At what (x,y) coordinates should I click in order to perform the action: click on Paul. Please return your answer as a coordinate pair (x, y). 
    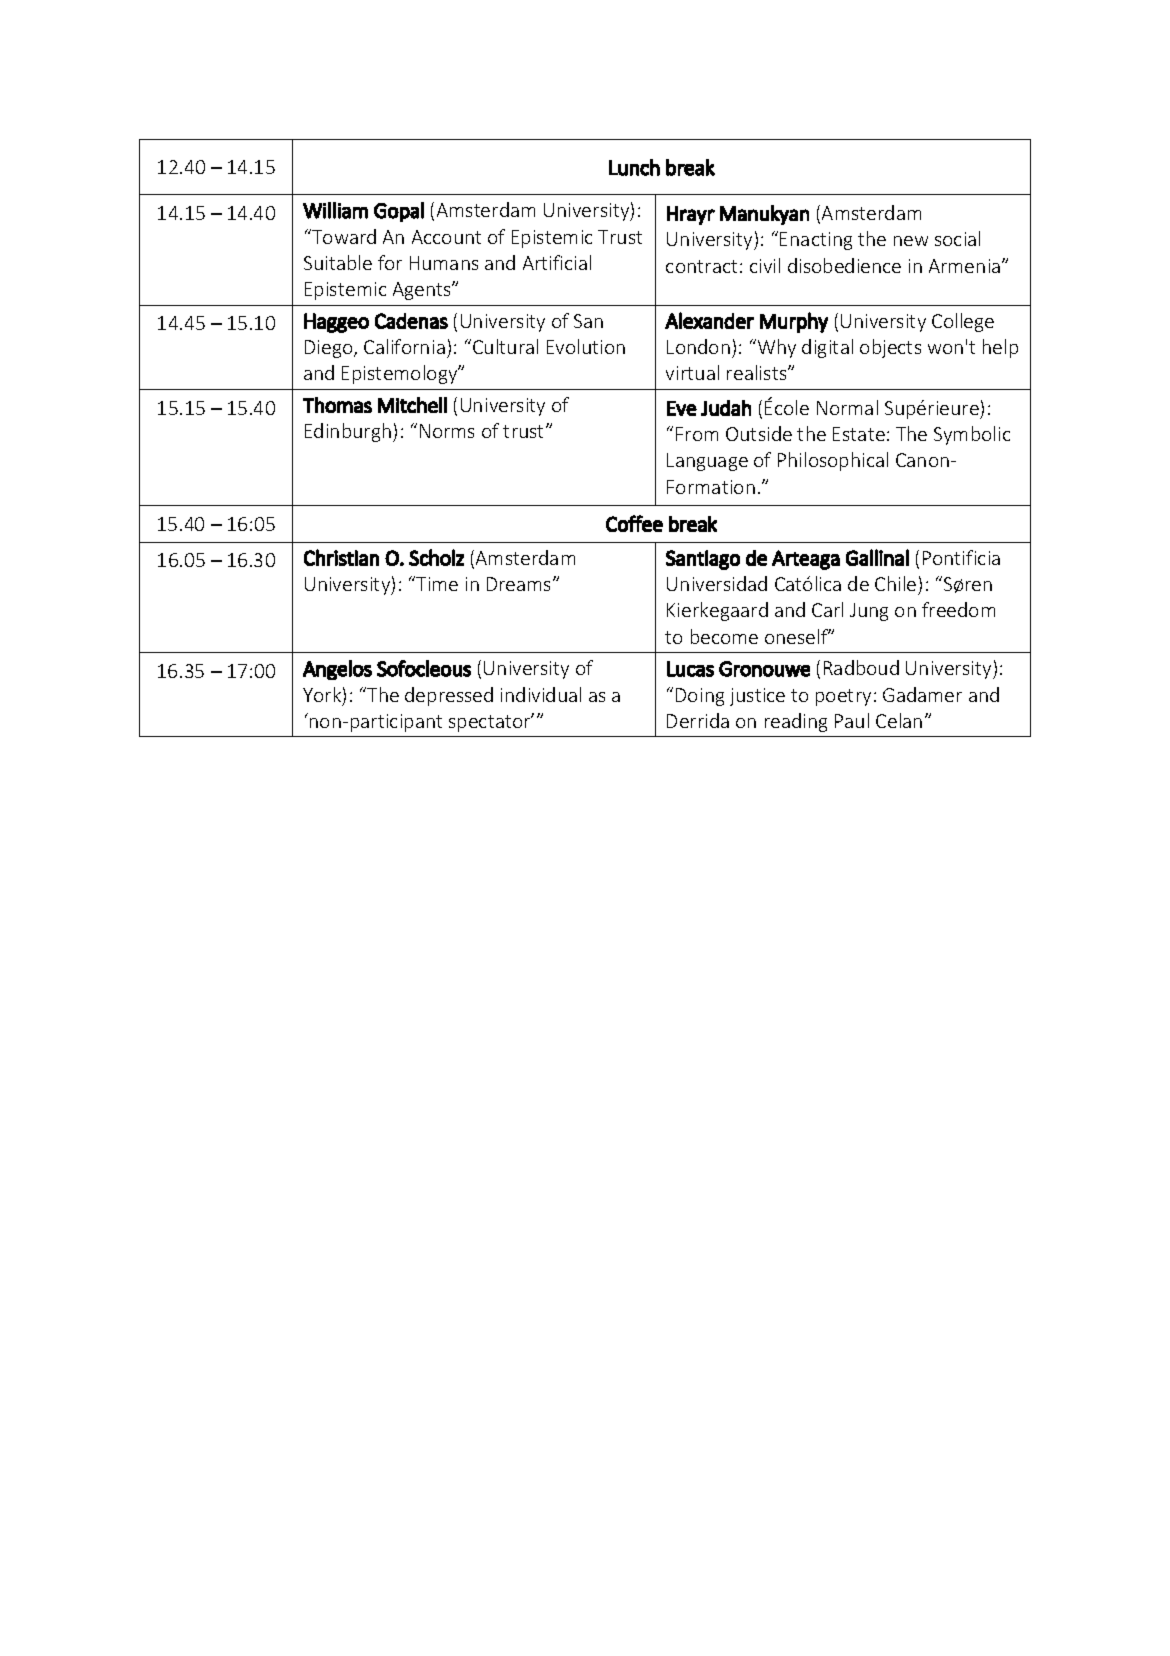
    Looking at the image, I should click on (852, 720).
